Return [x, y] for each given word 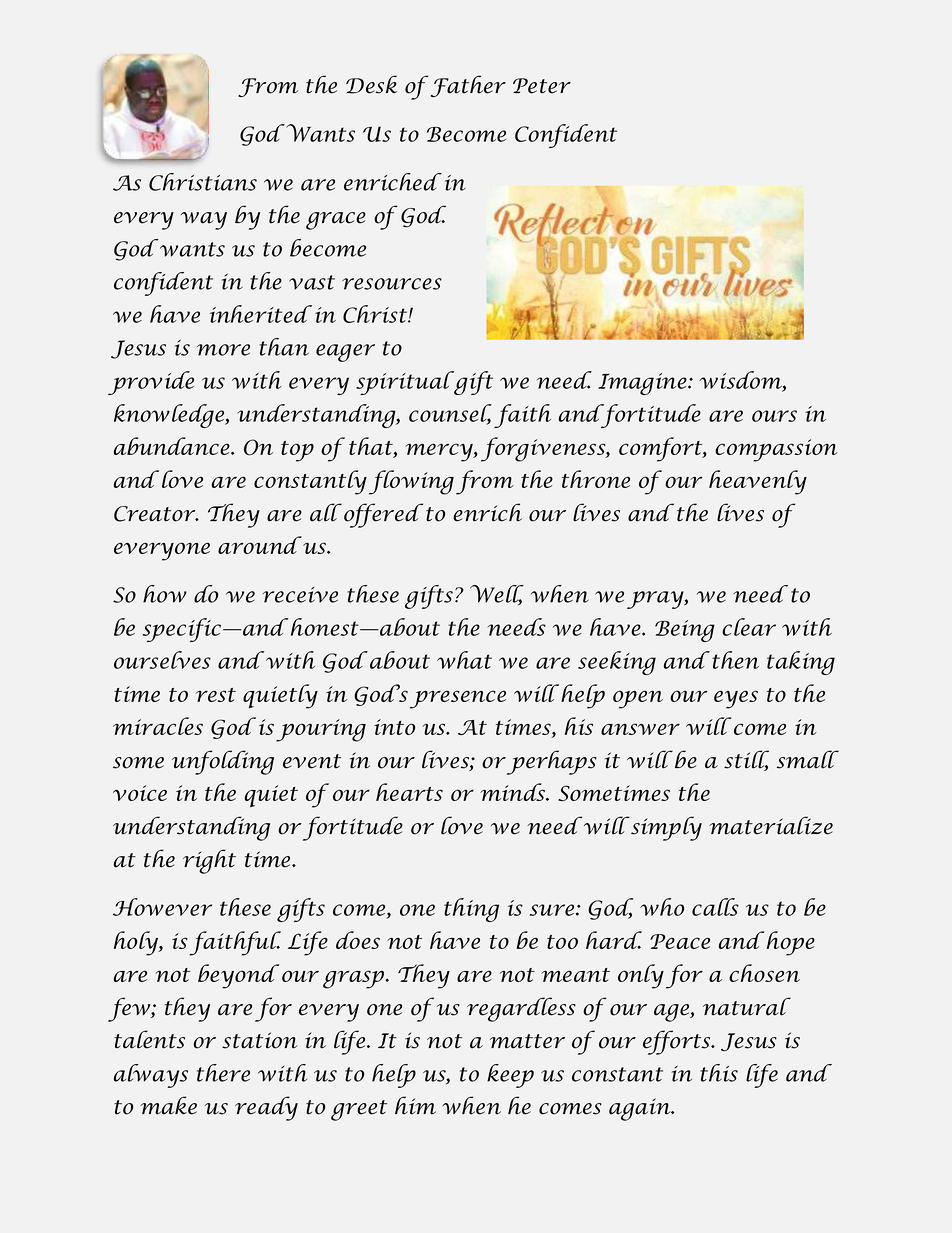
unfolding [223, 762]
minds [513, 792]
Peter [542, 86]
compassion [776, 450]
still [746, 760]
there [223, 1073]
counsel [450, 414]
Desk [371, 84]
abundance [173, 446]
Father [468, 86]
